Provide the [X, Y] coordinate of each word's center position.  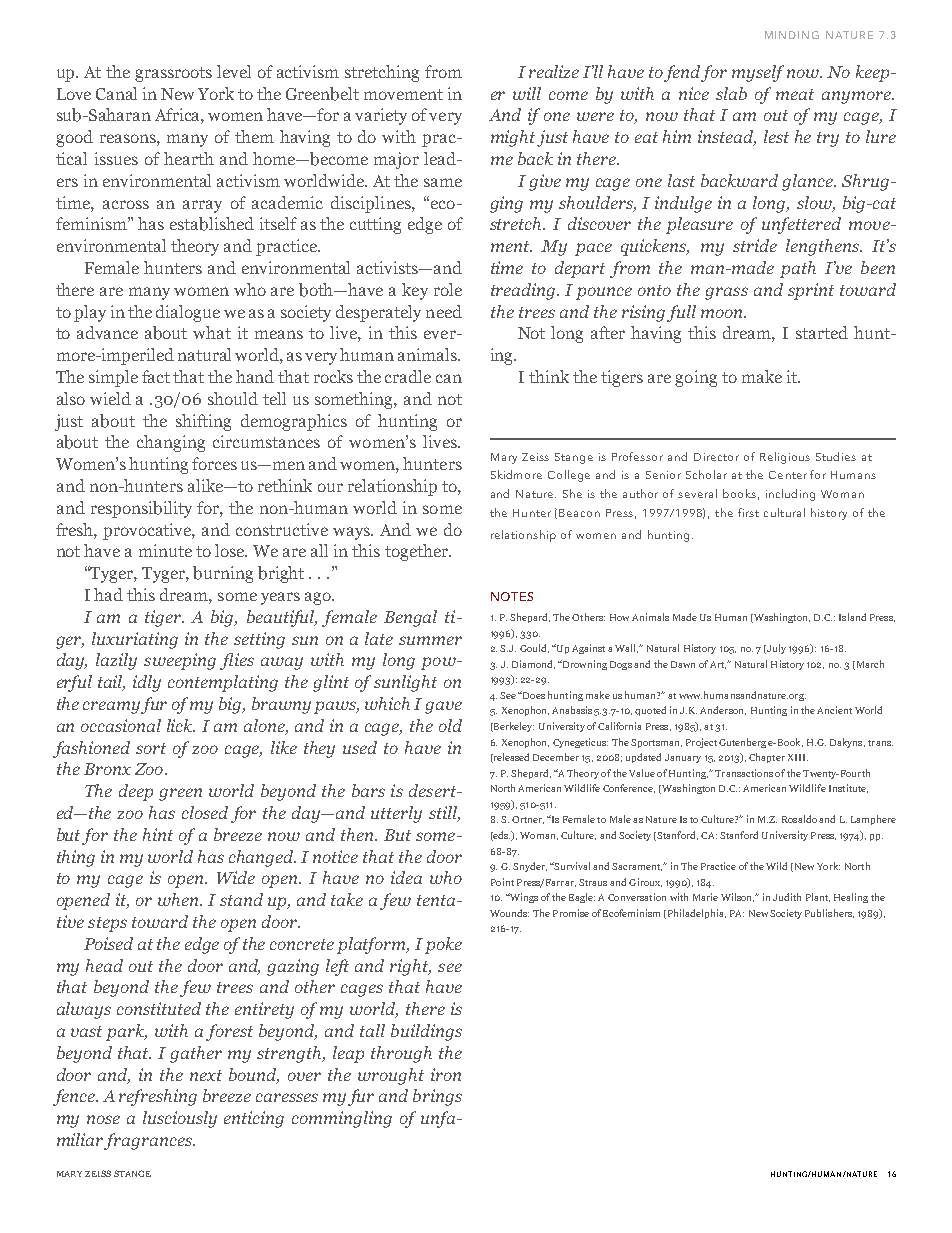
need [444, 311]
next [206, 1075]
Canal [116, 93]
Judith [787, 897]
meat [795, 94]
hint [158, 834]
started [822, 332]
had [108, 594]
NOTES [512, 596]
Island [852, 617]
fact [156, 376]
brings [437, 1097]
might [513, 138]
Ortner [528, 820]
